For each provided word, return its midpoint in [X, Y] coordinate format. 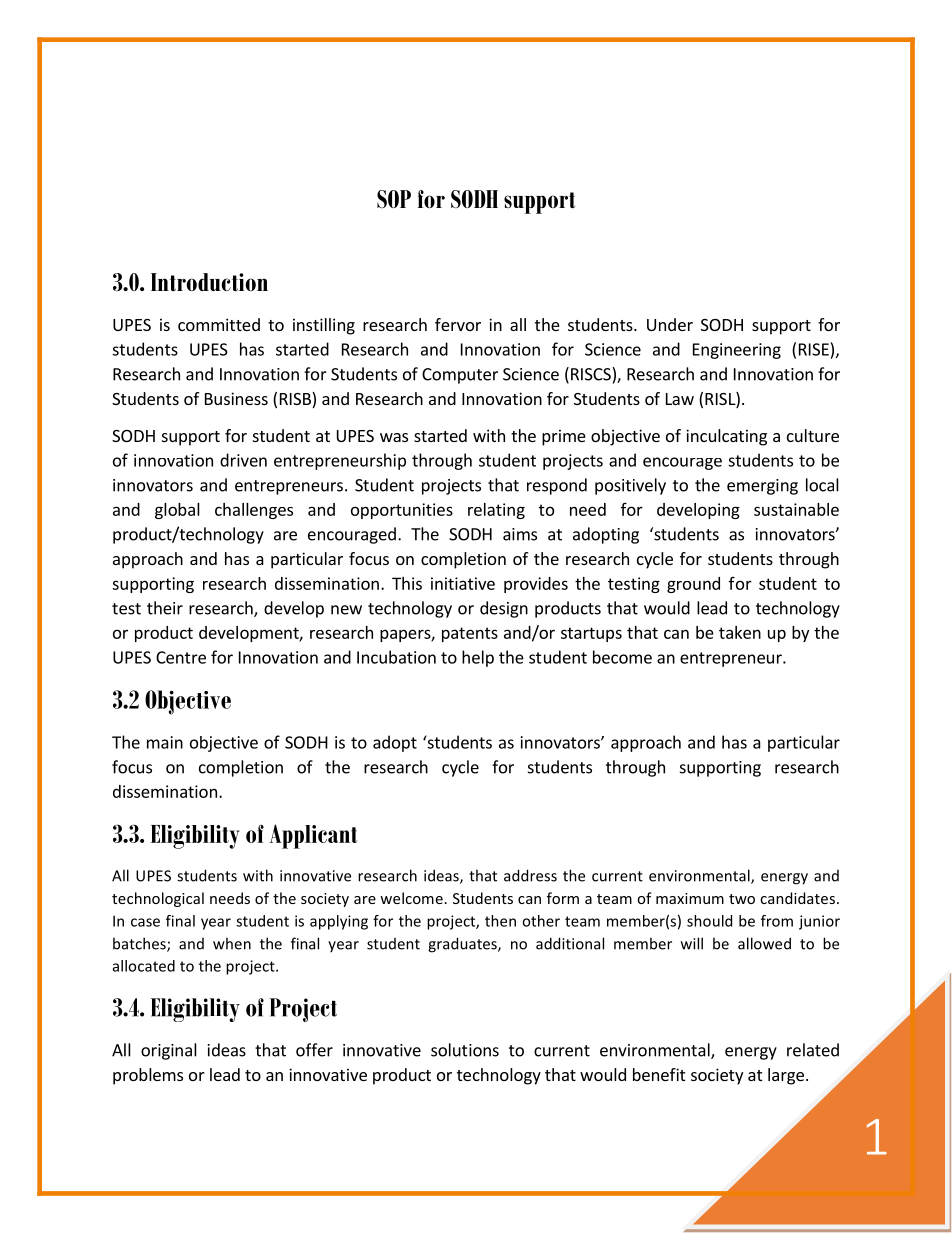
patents [470, 634]
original [169, 1051]
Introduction [209, 282]
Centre [181, 657]
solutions [465, 1050]
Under [670, 324]
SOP [394, 199]
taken [740, 632]
